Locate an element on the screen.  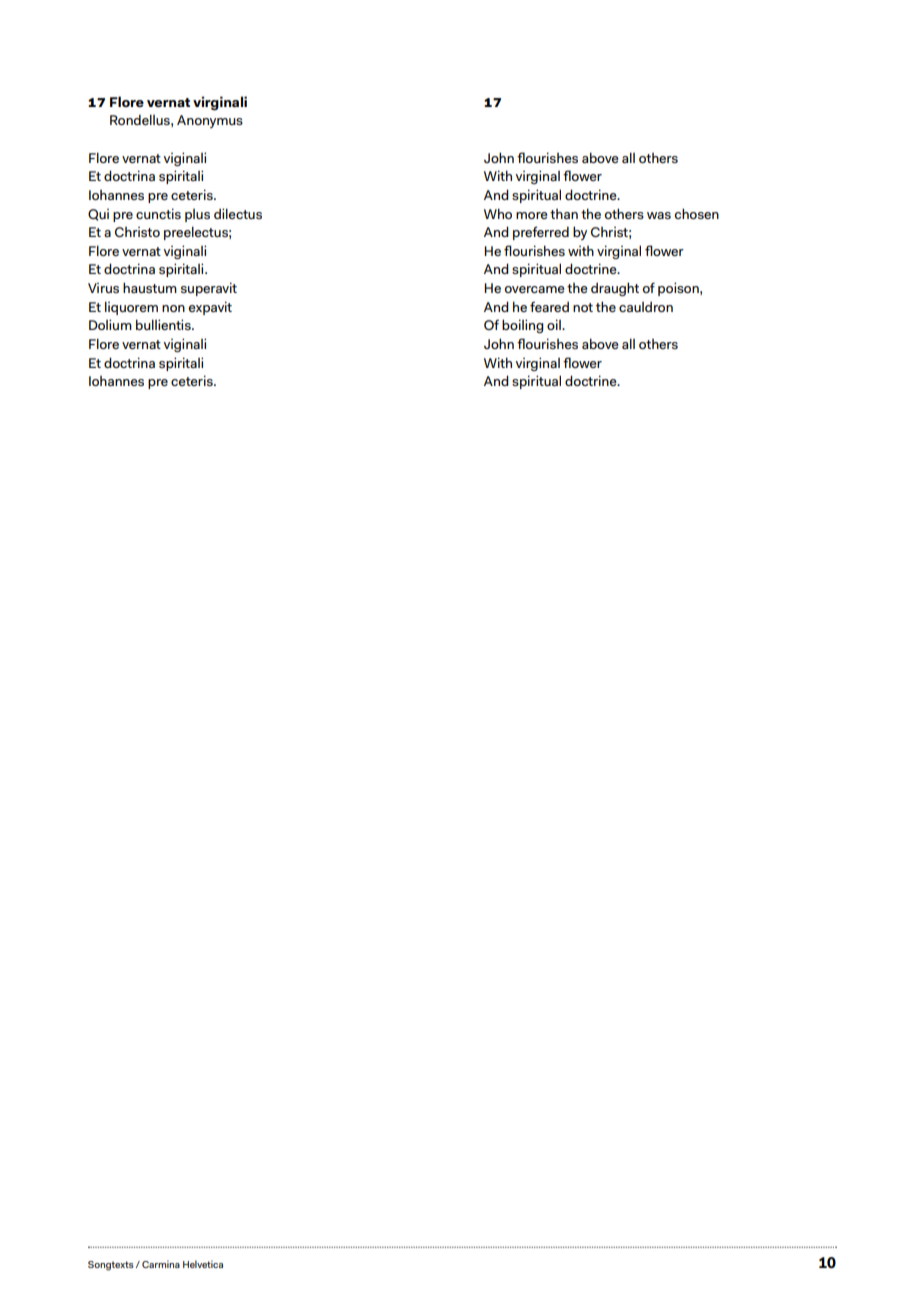
not is located at coordinates (583, 307).
